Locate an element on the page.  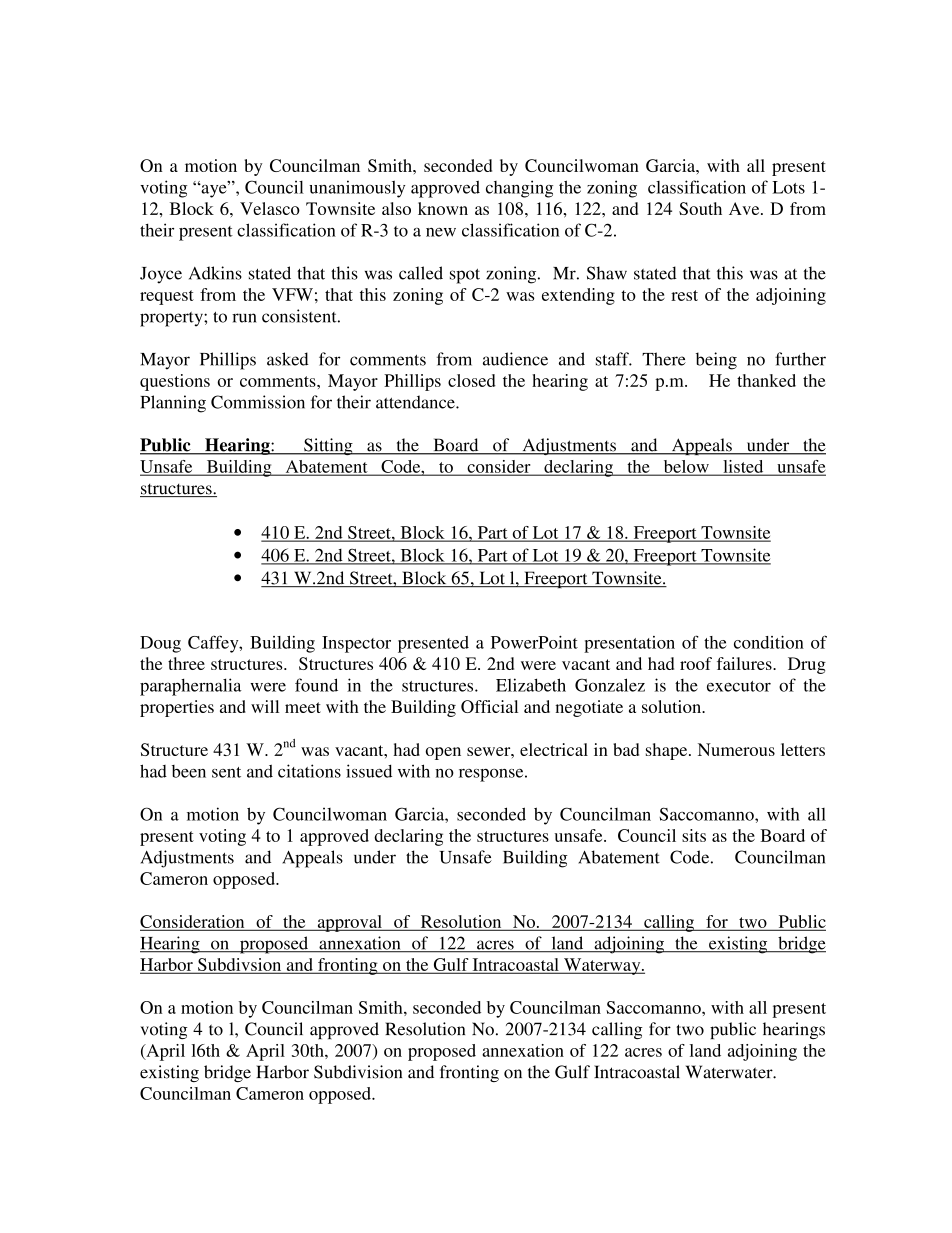
closed is located at coordinates (472, 380).
